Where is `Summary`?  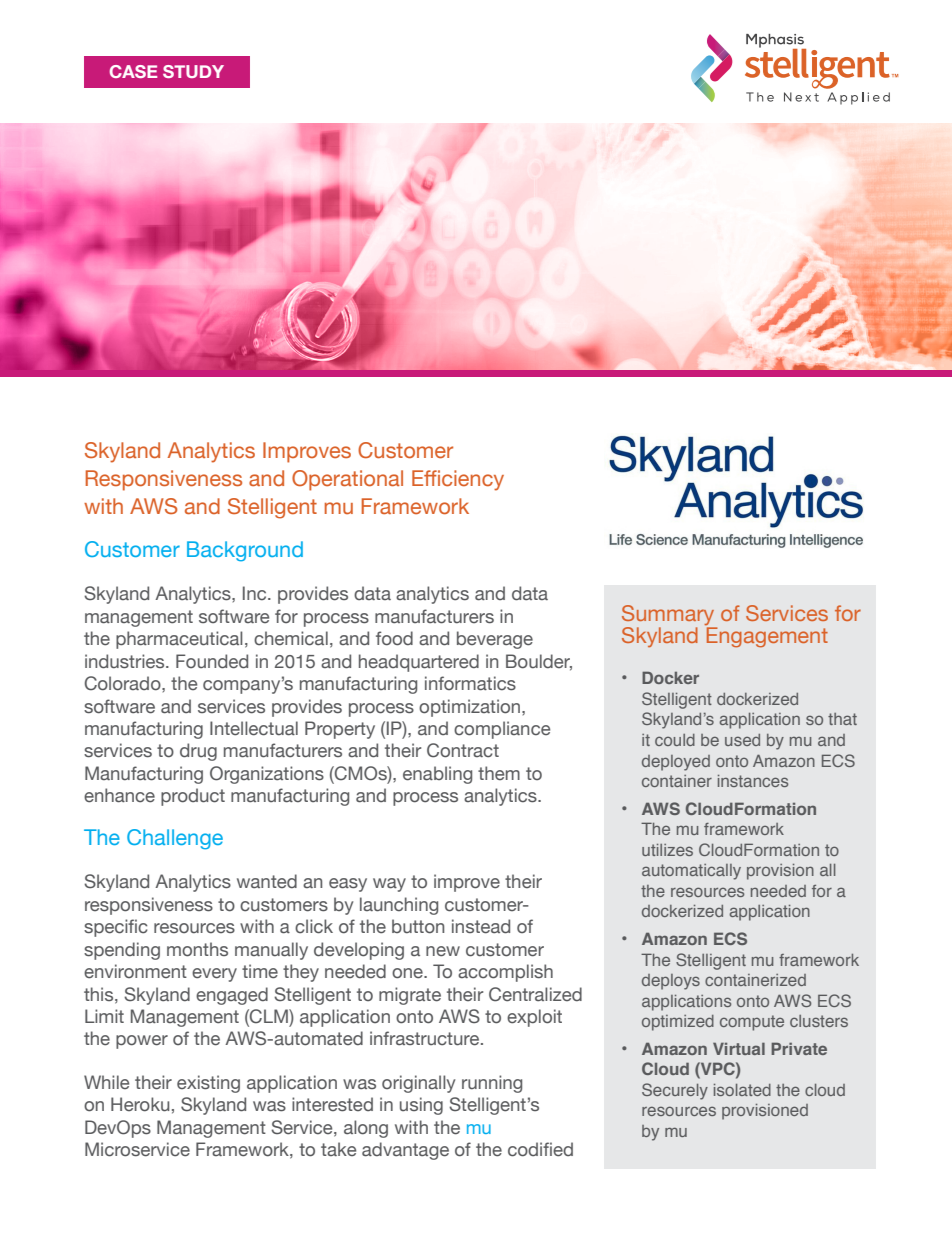
Summary is located at coordinates (669, 616).
